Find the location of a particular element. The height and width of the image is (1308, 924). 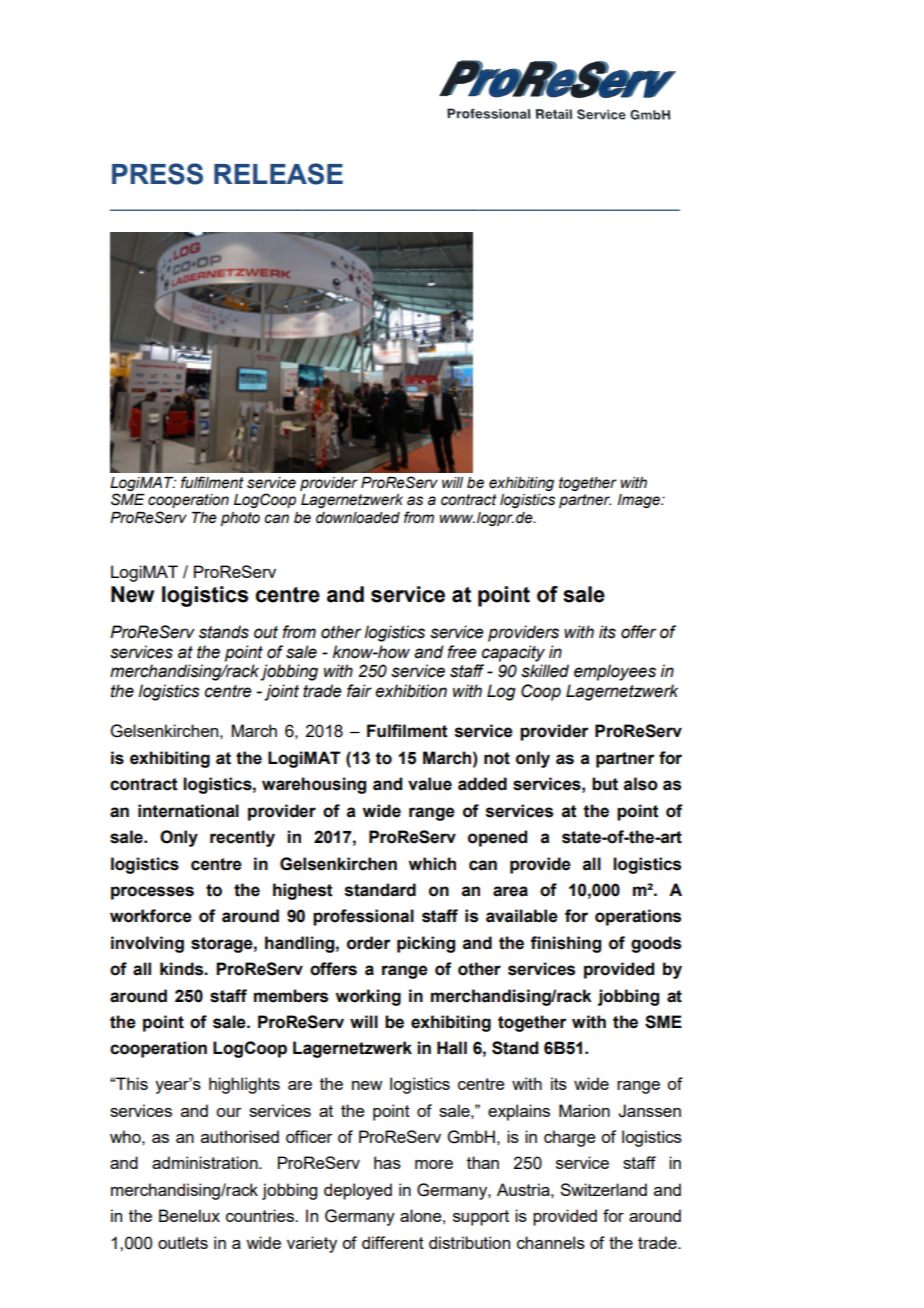

finishing is located at coordinates (565, 944).
